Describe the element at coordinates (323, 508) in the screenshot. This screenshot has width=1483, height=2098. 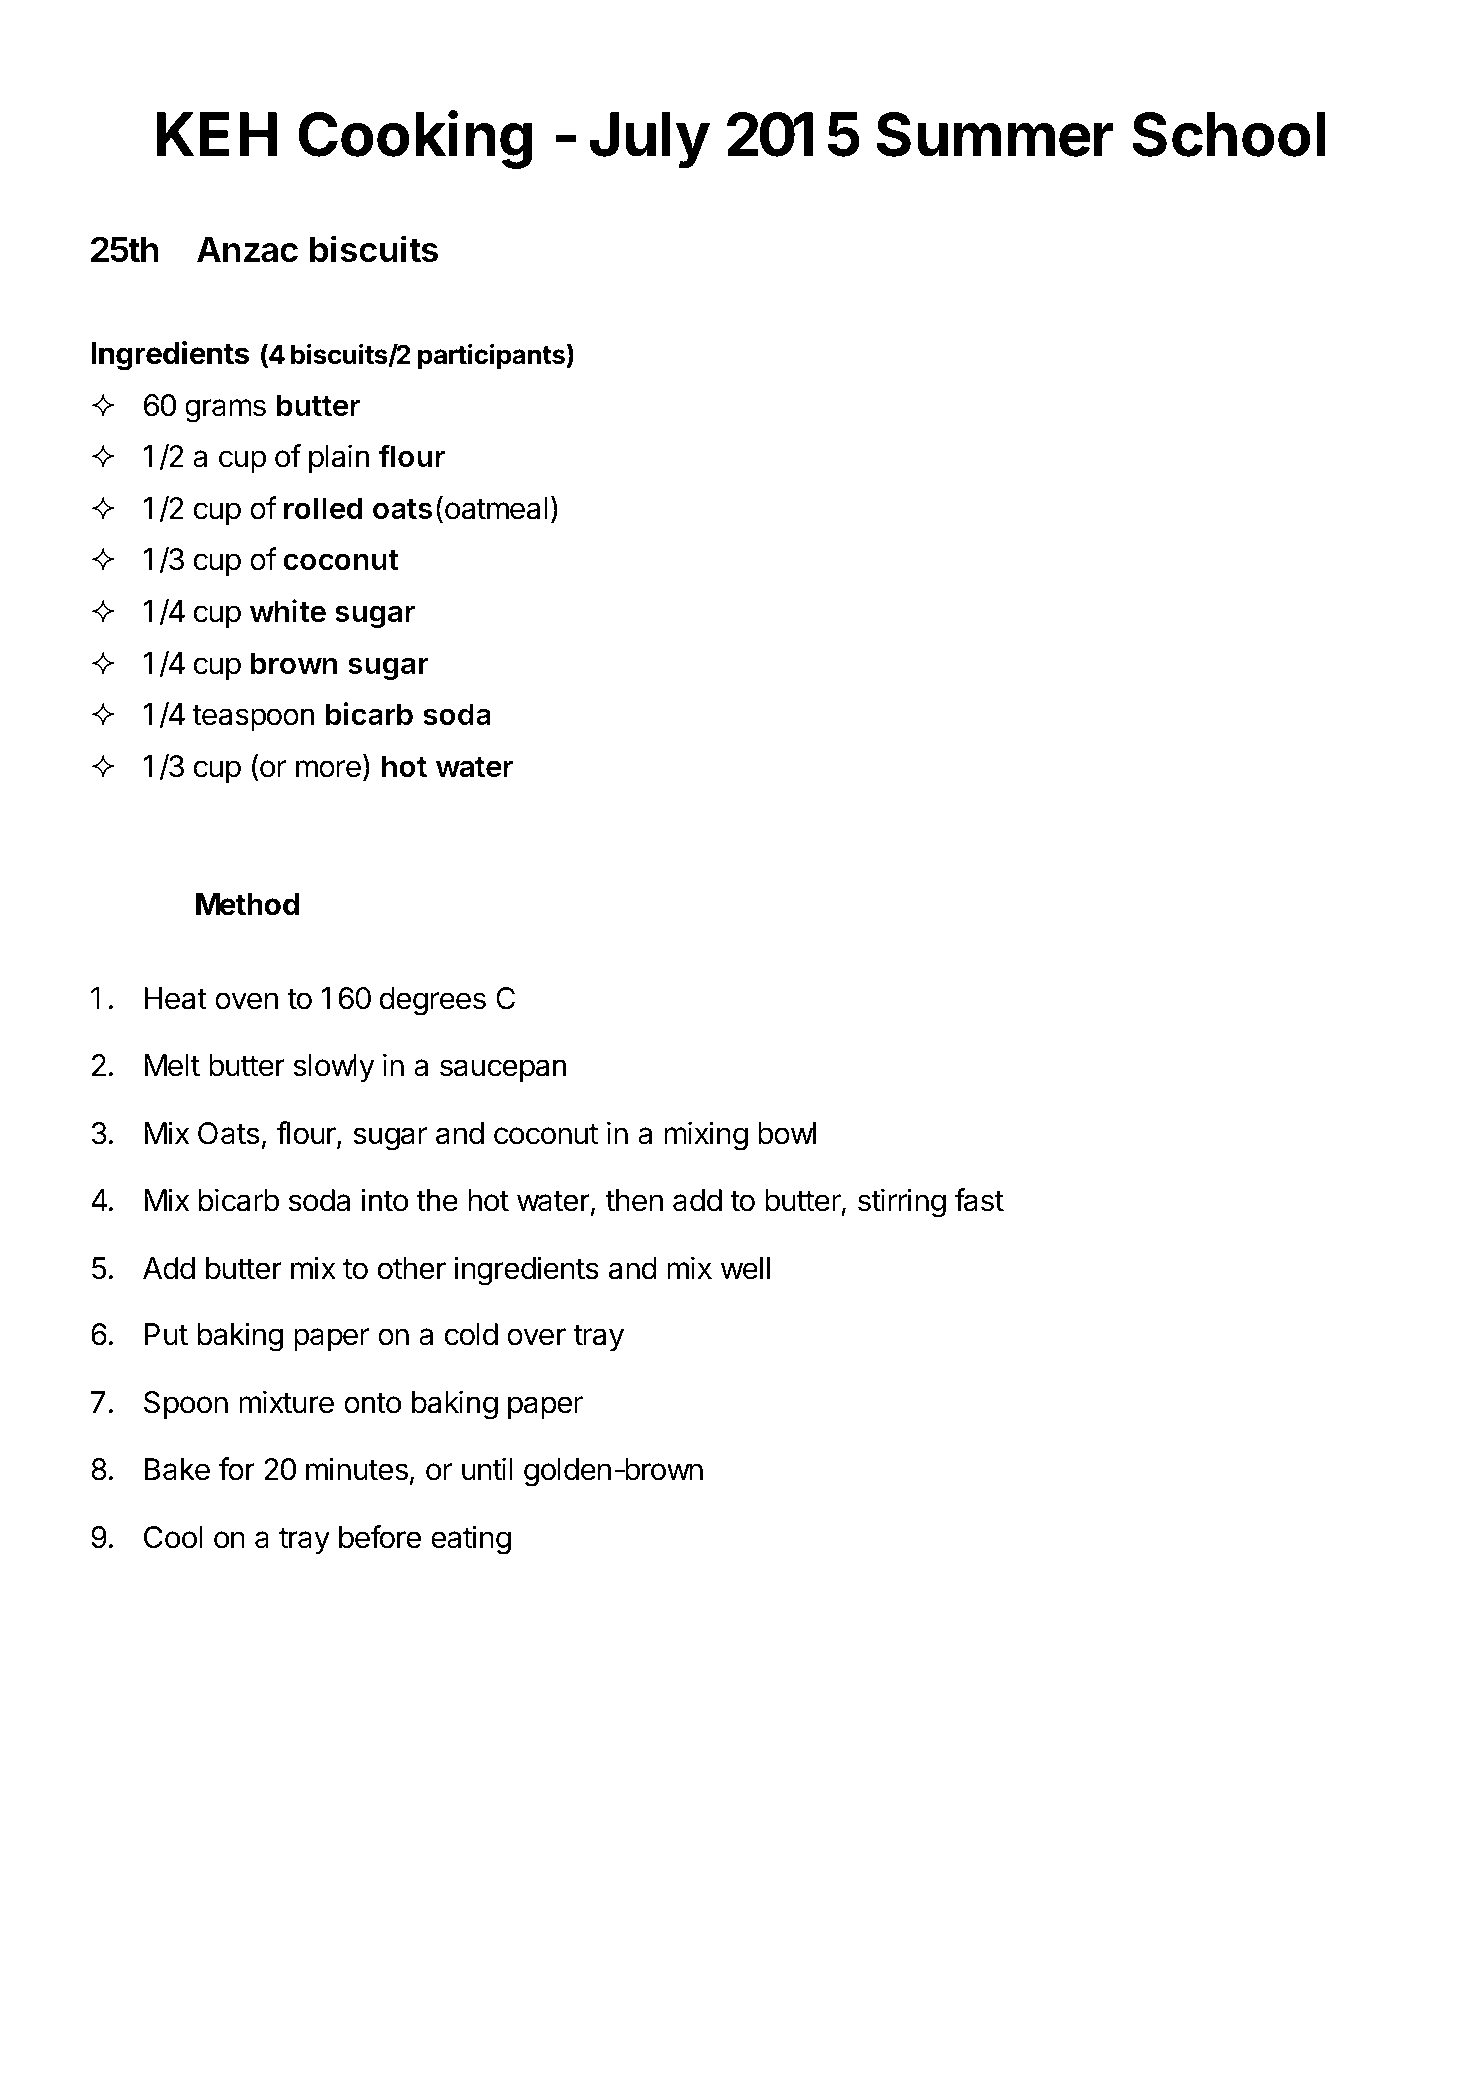
I see `rolled` at that location.
